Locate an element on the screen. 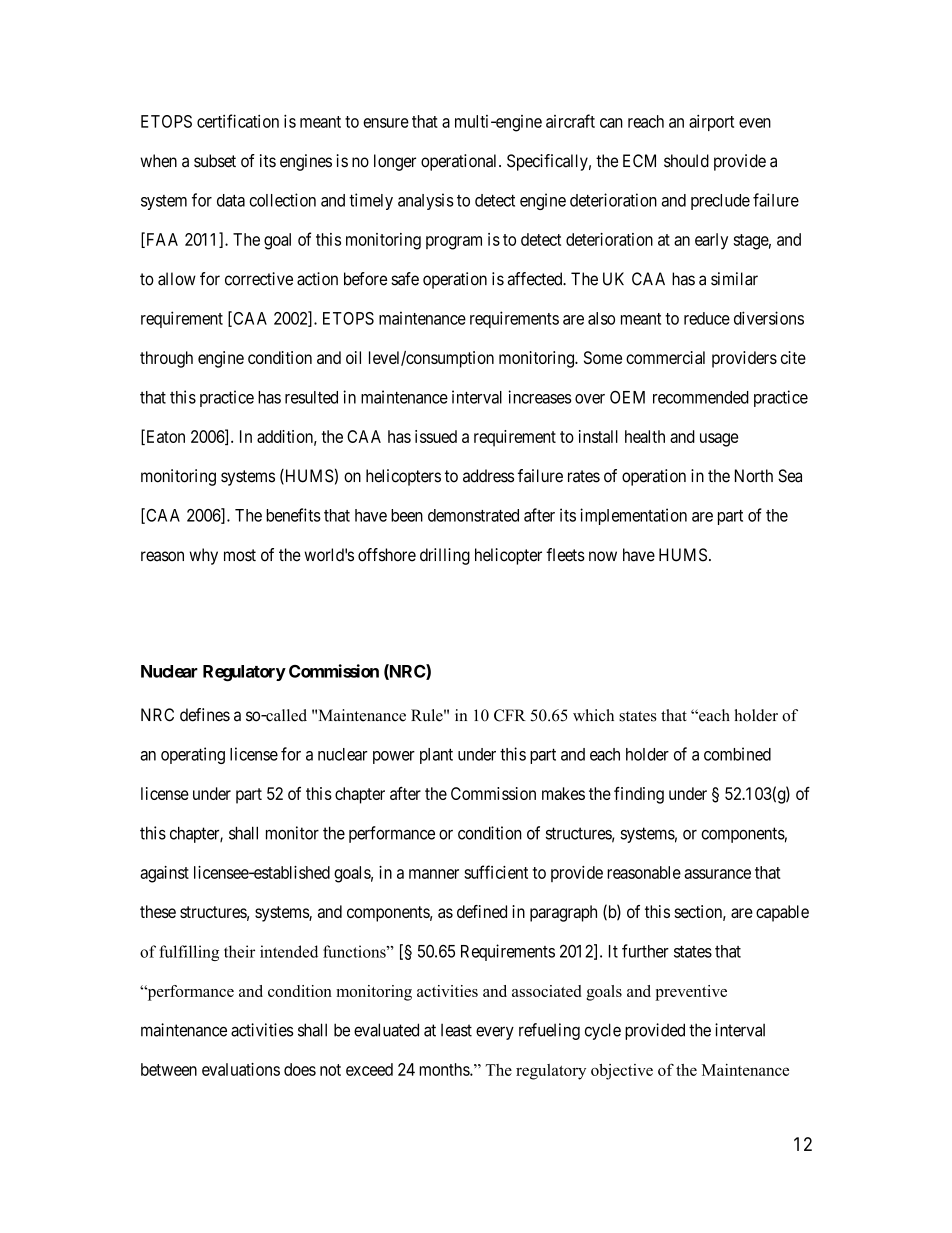  combined is located at coordinates (737, 754).
